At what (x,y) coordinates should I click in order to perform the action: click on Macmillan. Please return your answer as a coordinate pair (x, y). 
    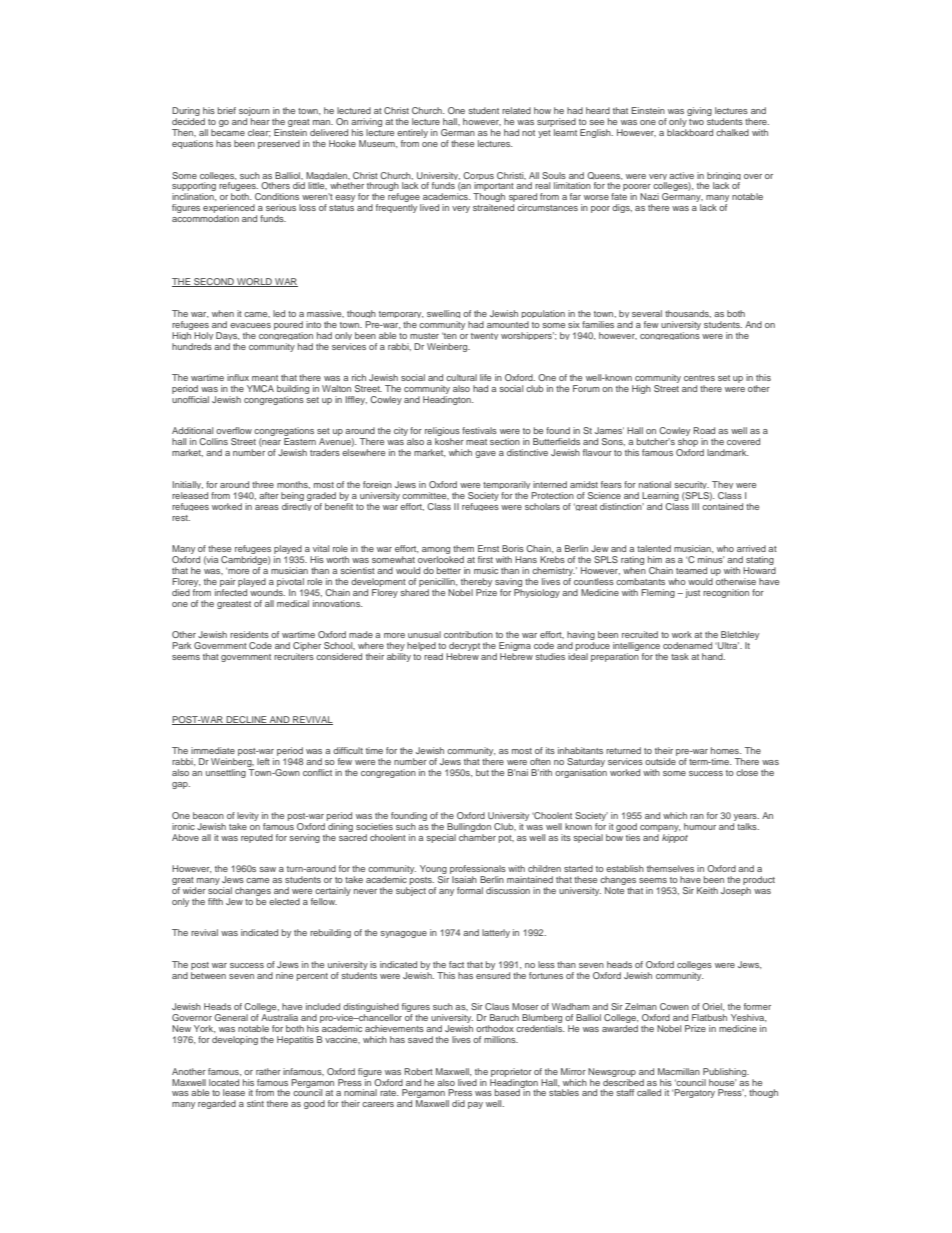
    Looking at the image, I should click on (679, 1071).
